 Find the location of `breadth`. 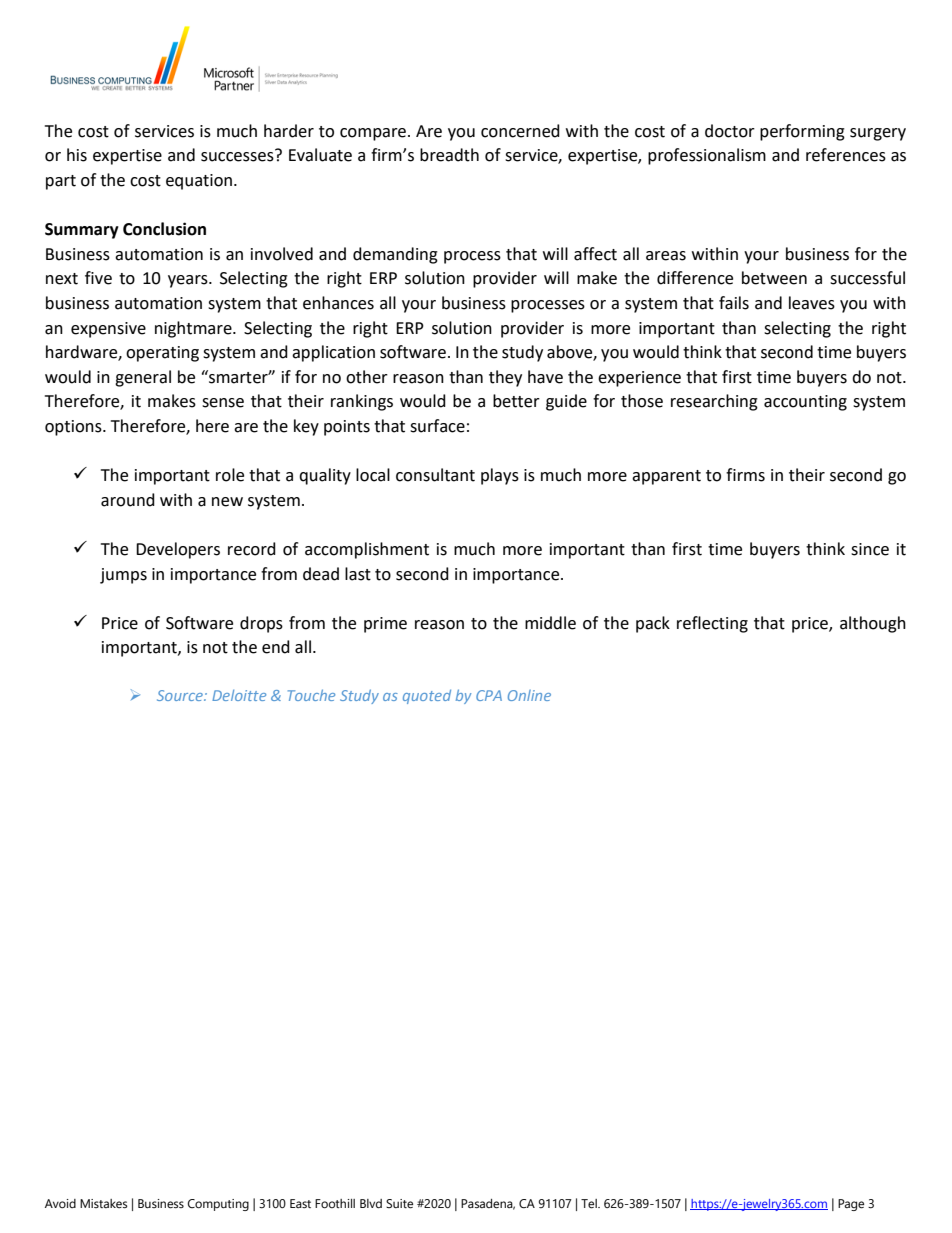

breadth is located at coordinates (449, 155).
